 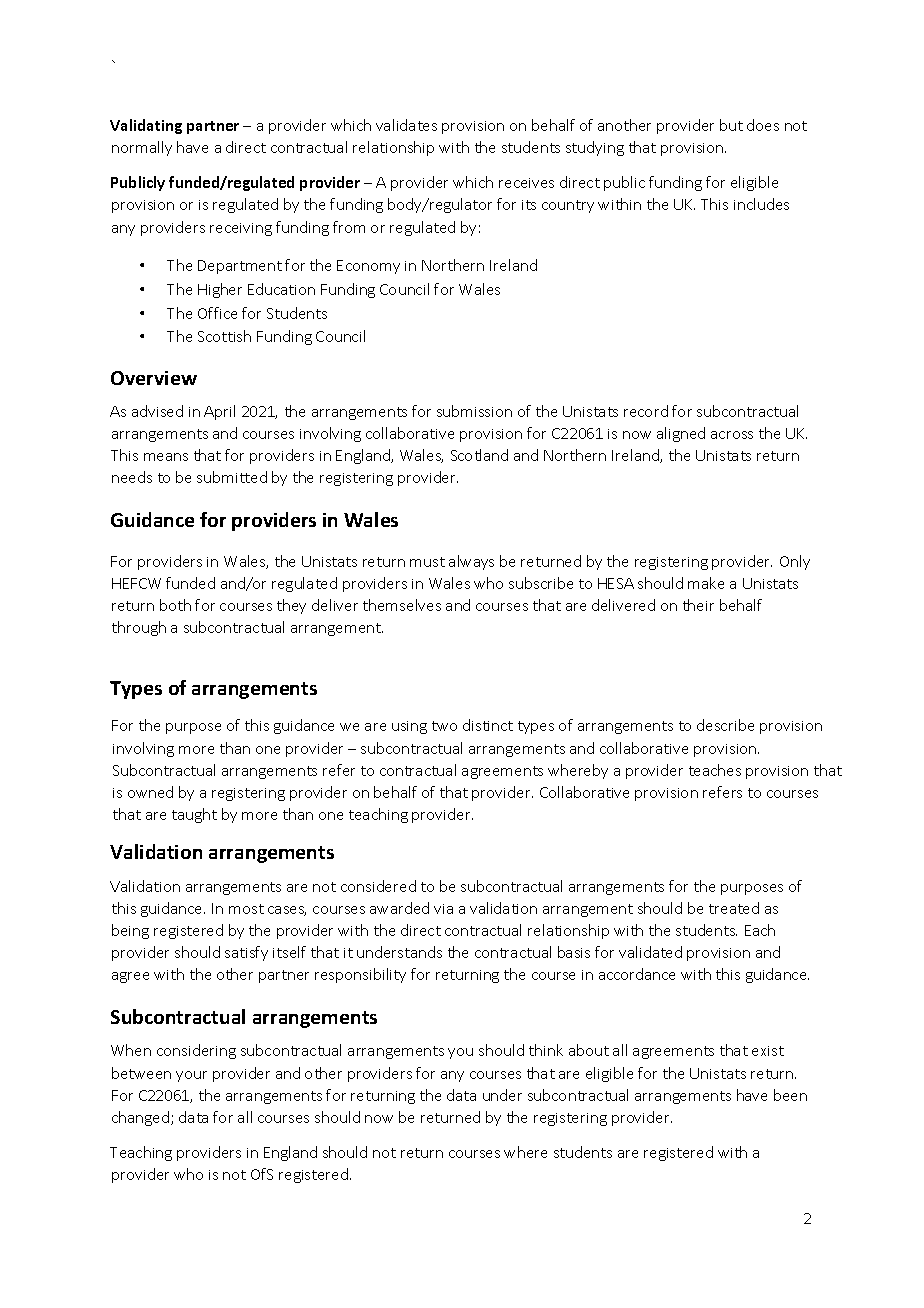 I want to click on validates, so click(x=406, y=125).
